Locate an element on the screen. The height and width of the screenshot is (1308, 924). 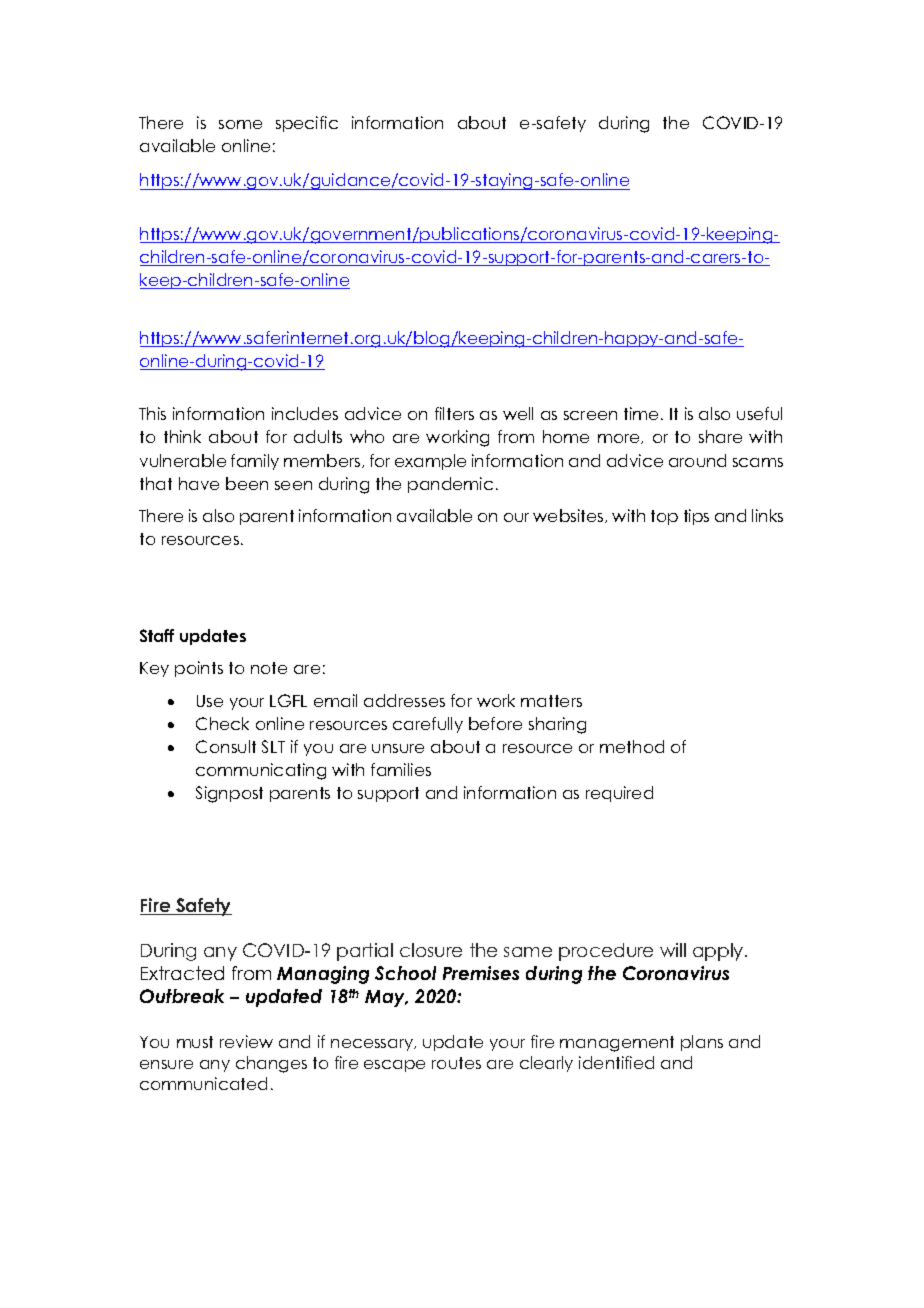
Consult is located at coordinates (226, 746).
